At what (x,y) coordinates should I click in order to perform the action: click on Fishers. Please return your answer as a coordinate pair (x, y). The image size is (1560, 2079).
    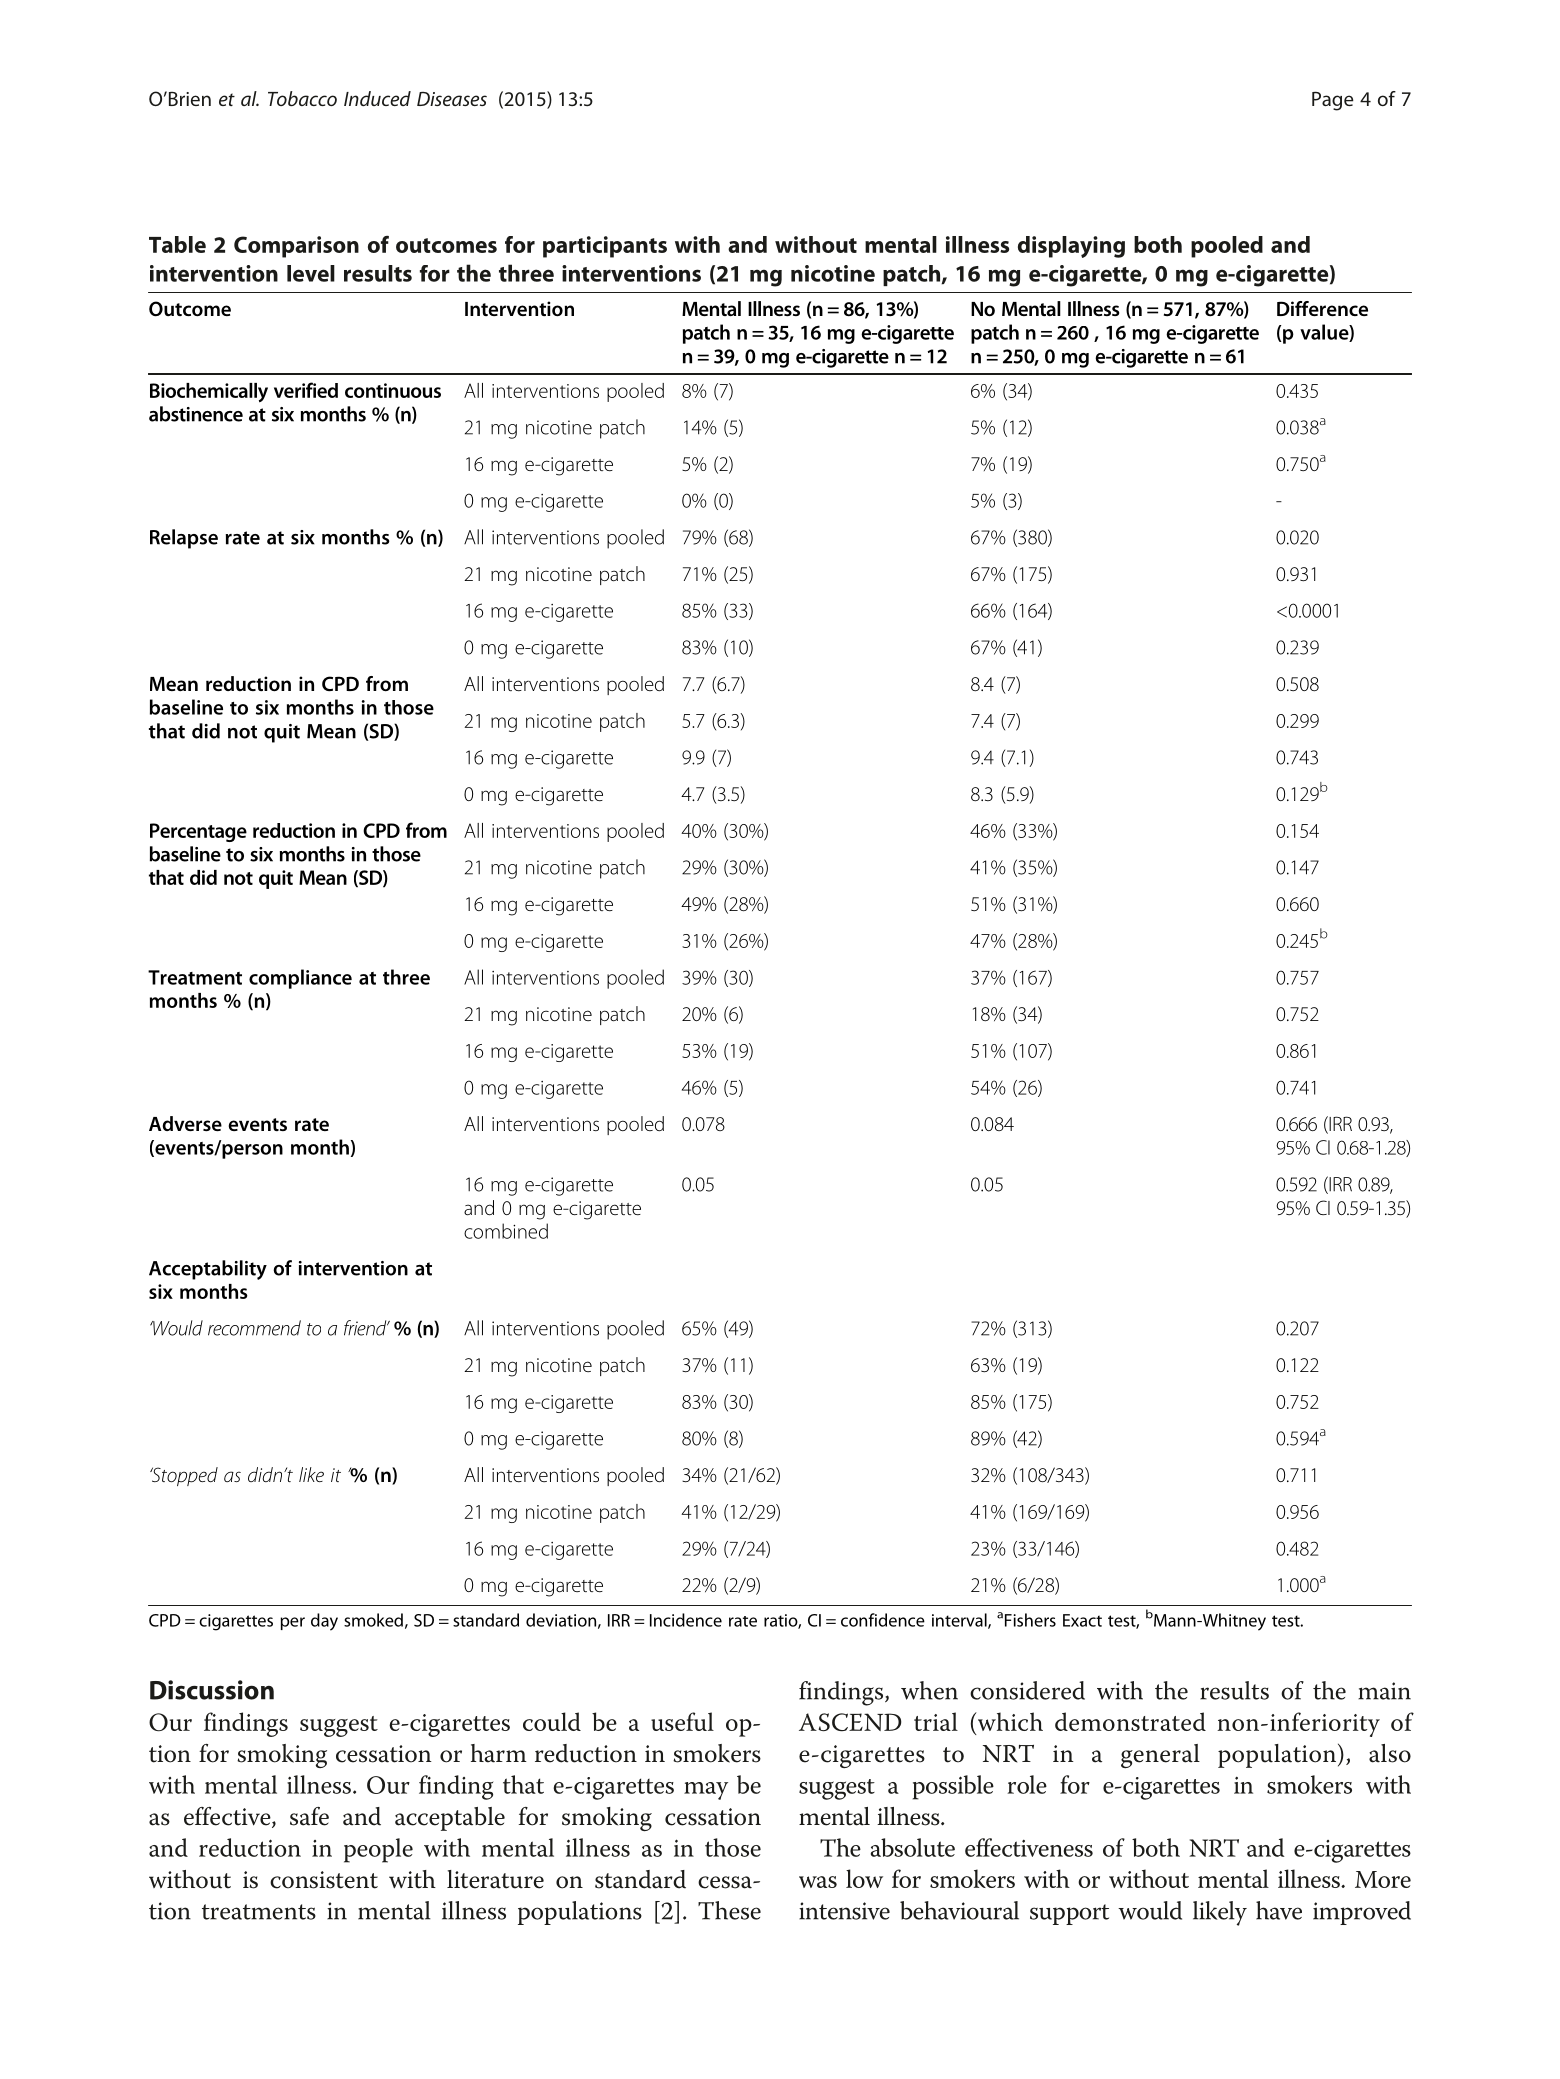
    Looking at the image, I should click on (1030, 1620).
